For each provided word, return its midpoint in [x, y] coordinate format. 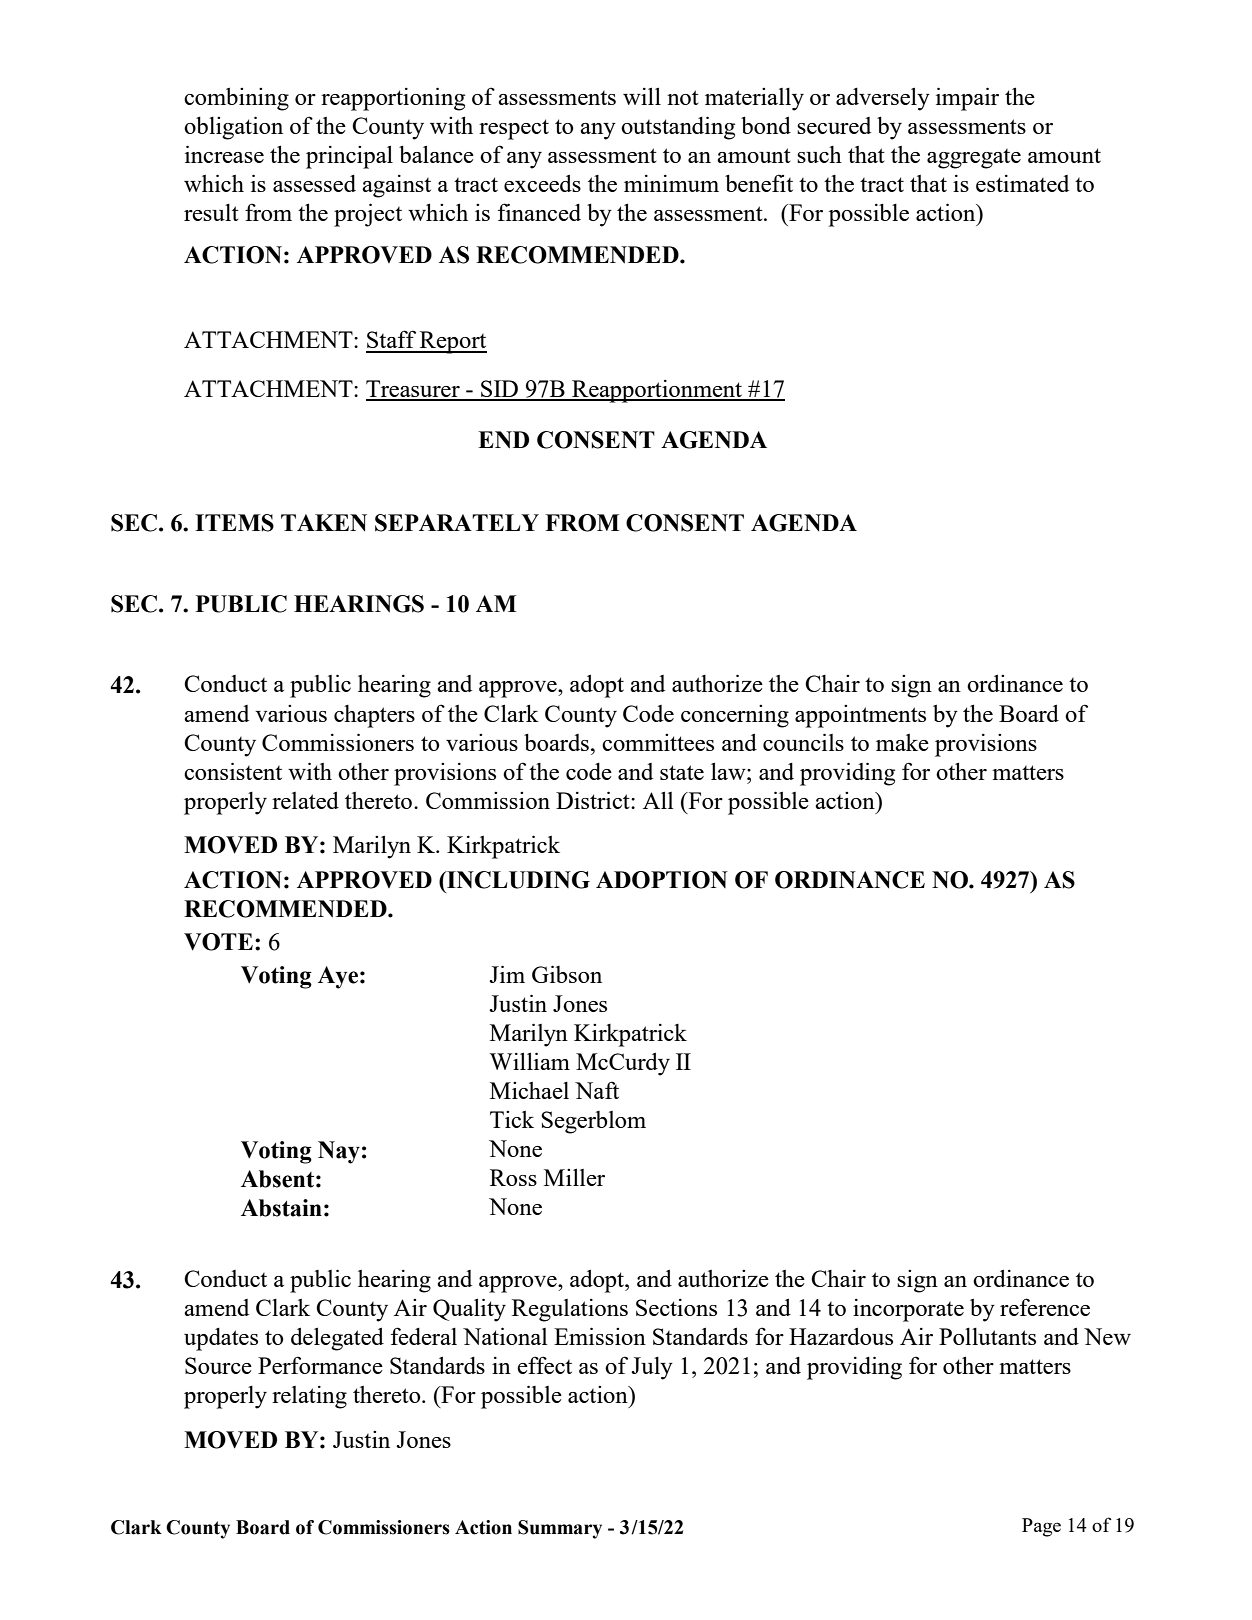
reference [1045, 1307]
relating [309, 1397]
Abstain [281, 1208]
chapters [374, 716]
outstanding [678, 128]
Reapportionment [657, 391]
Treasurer [414, 390]
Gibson [567, 974]
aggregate [974, 159]
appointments [860, 716]
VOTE [218, 942]
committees [658, 742]
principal [349, 157]
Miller [574, 1177]
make [902, 742]
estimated [1022, 183]
